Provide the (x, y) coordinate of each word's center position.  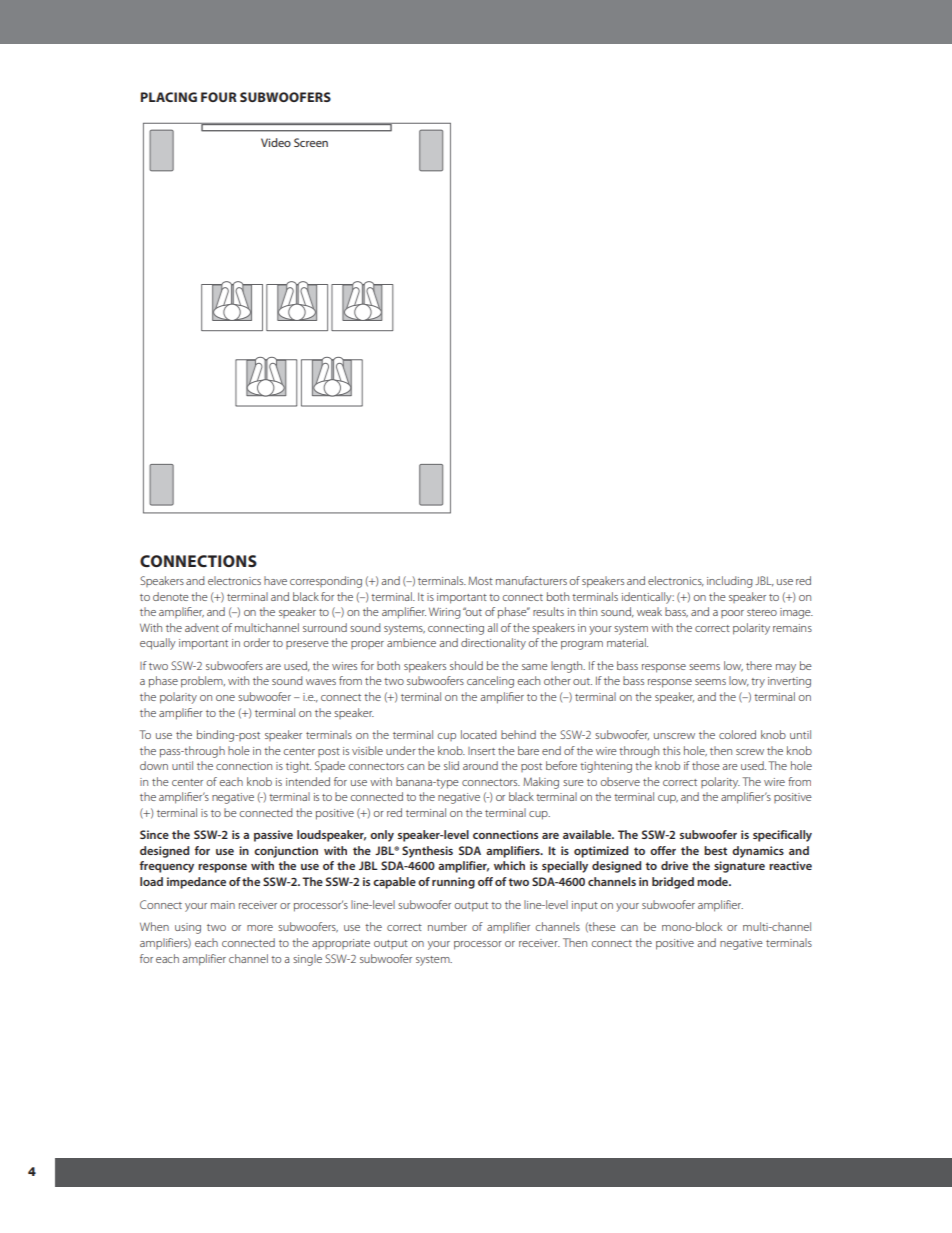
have (275, 580)
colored (737, 734)
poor (732, 614)
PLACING (169, 97)
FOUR (219, 97)
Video (276, 142)
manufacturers (531, 580)
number (447, 926)
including (730, 582)
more (260, 928)
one (225, 698)
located (479, 734)
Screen (311, 142)
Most (480, 580)
